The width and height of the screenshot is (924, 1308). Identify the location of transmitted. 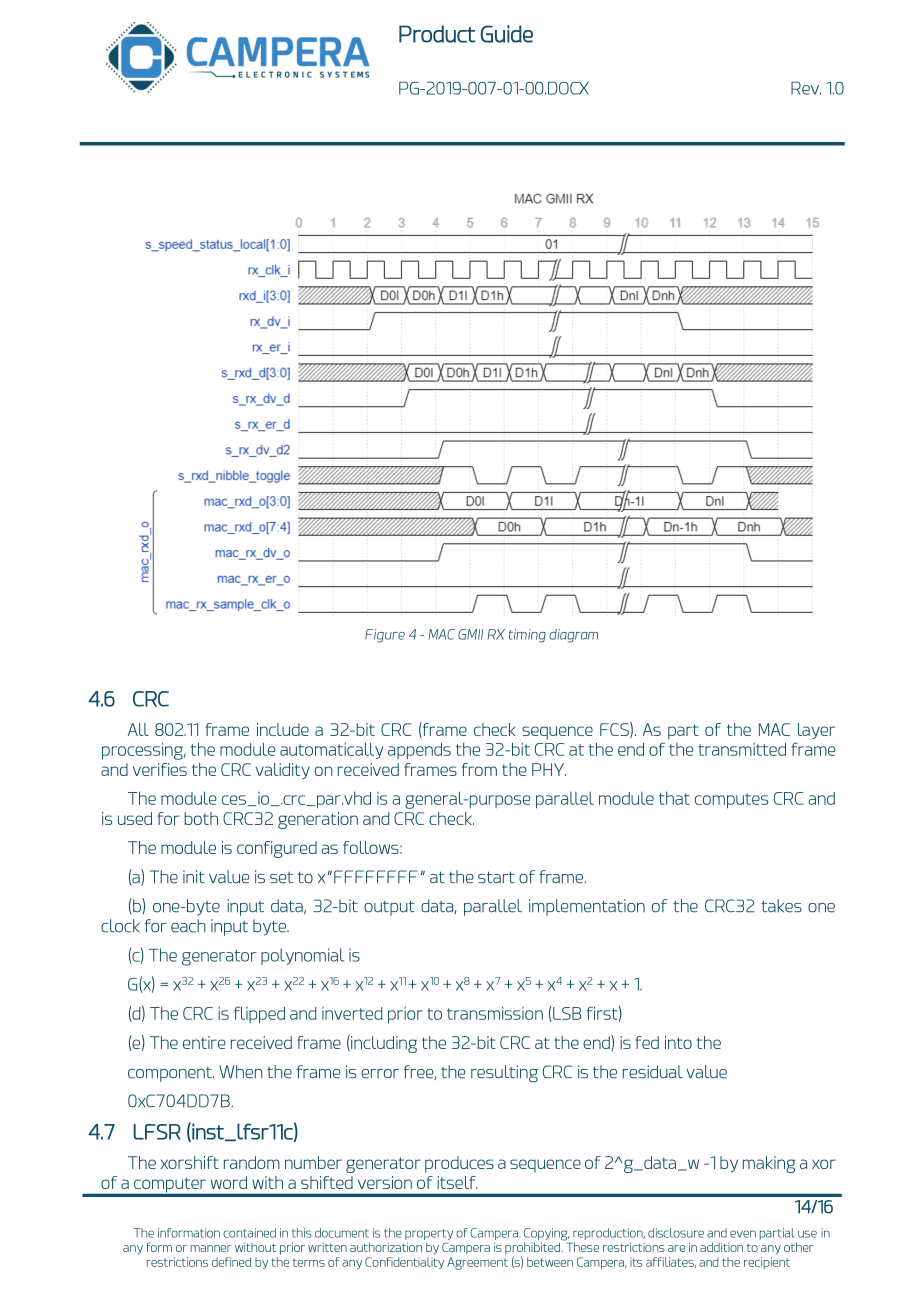
(742, 749).
